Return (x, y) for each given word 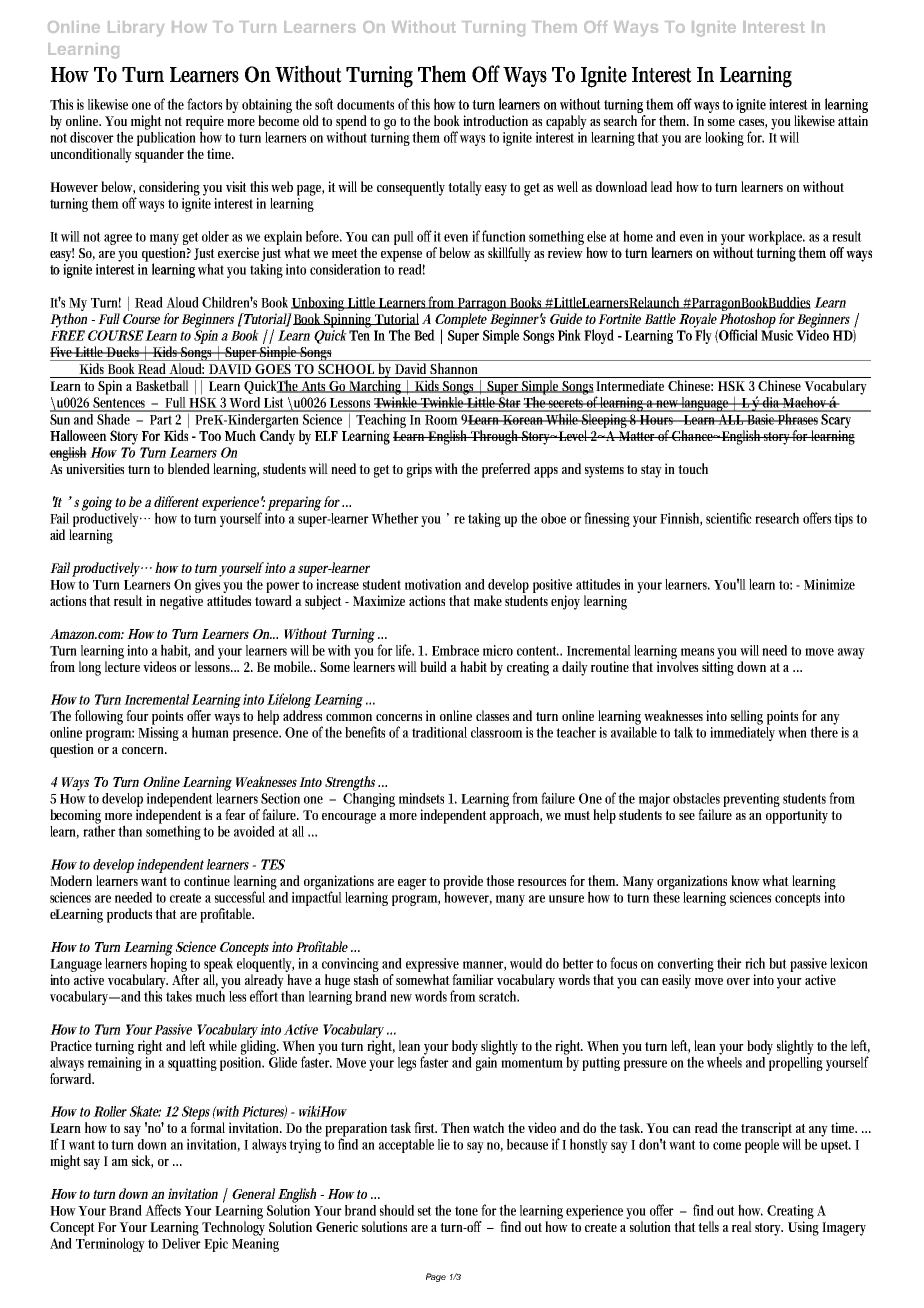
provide (465, 883)
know (747, 880)
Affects (165, 1210)
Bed (424, 335)
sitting (718, 668)
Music (779, 334)
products (131, 915)
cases (753, 124)
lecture (122, 665)
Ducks (124, 351)
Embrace (455, 650)
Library (136, 29)
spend (351, 123)
